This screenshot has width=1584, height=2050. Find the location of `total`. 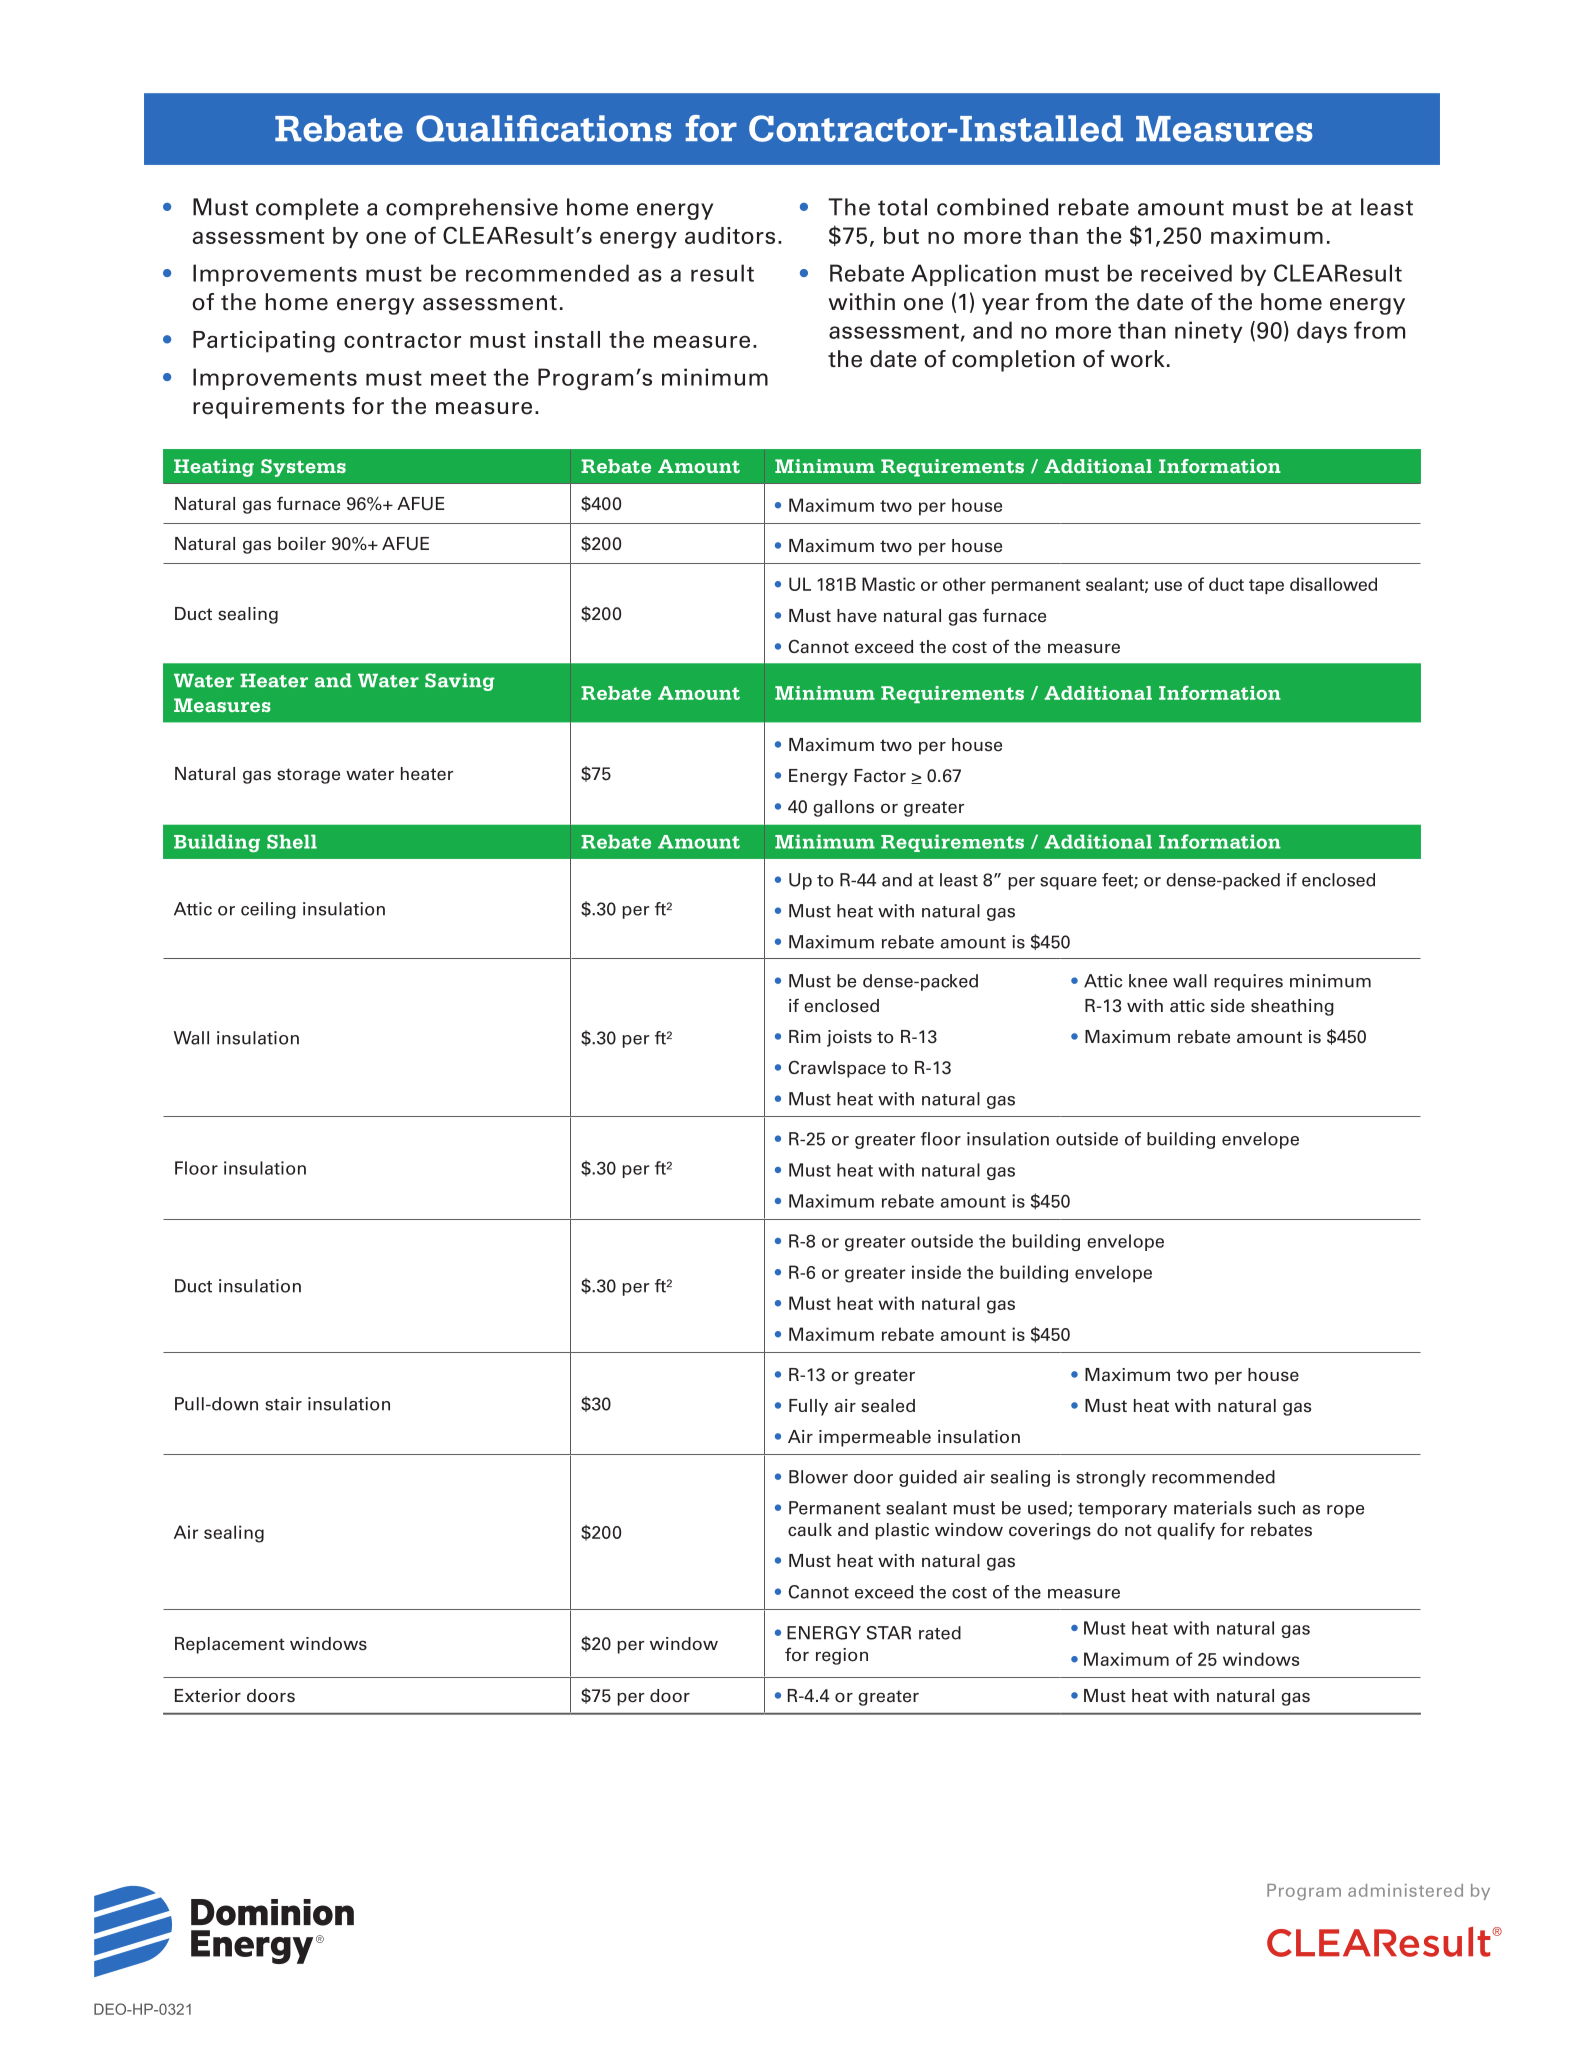

total is located at coordinates (902, 207).
